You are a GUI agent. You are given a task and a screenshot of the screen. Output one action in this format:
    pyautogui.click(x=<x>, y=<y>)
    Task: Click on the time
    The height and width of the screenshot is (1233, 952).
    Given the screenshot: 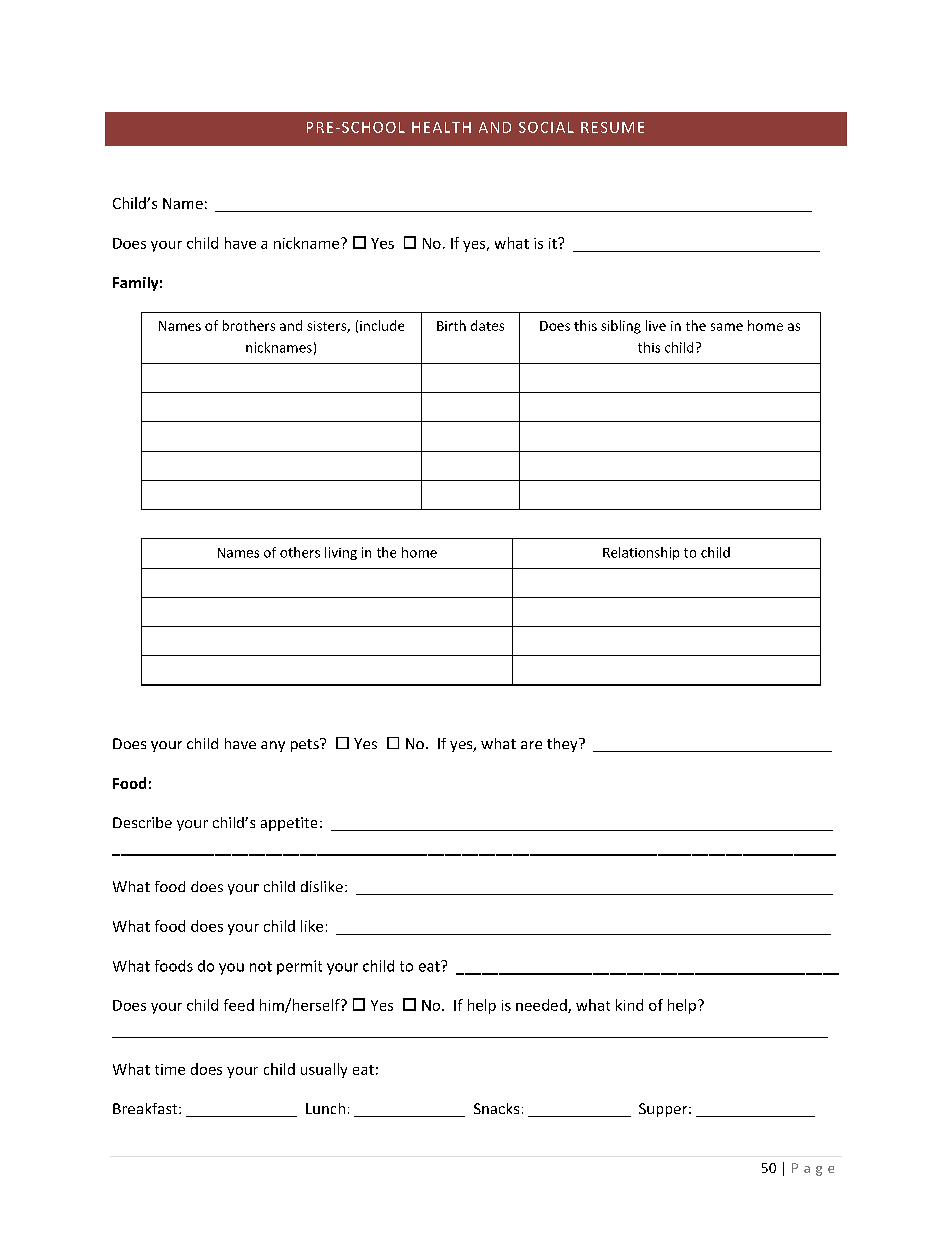 What is the action you would take?
    pyautogui.click(x=170, y=1069)
